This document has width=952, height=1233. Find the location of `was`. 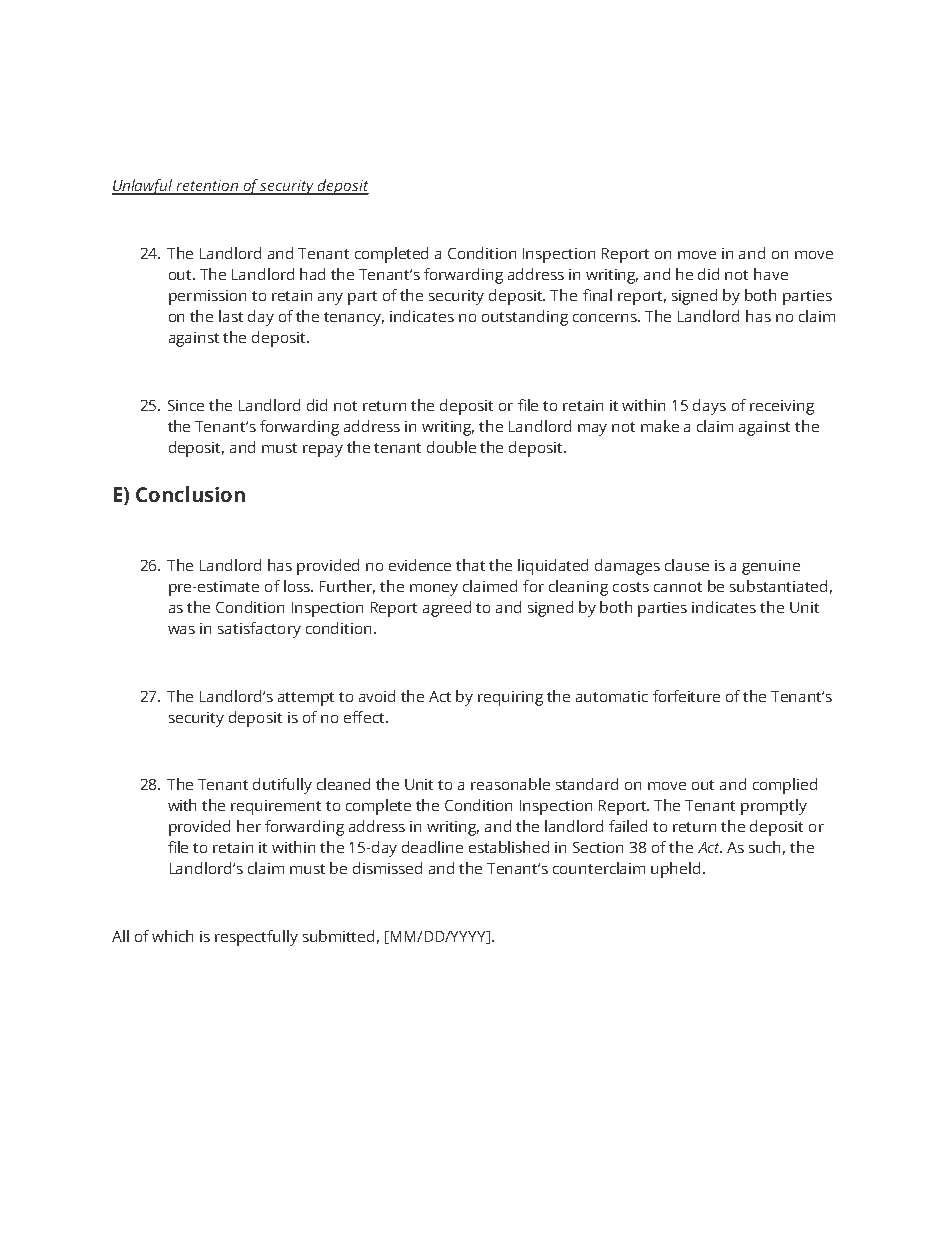

was is located at coordinates (181, 630).
